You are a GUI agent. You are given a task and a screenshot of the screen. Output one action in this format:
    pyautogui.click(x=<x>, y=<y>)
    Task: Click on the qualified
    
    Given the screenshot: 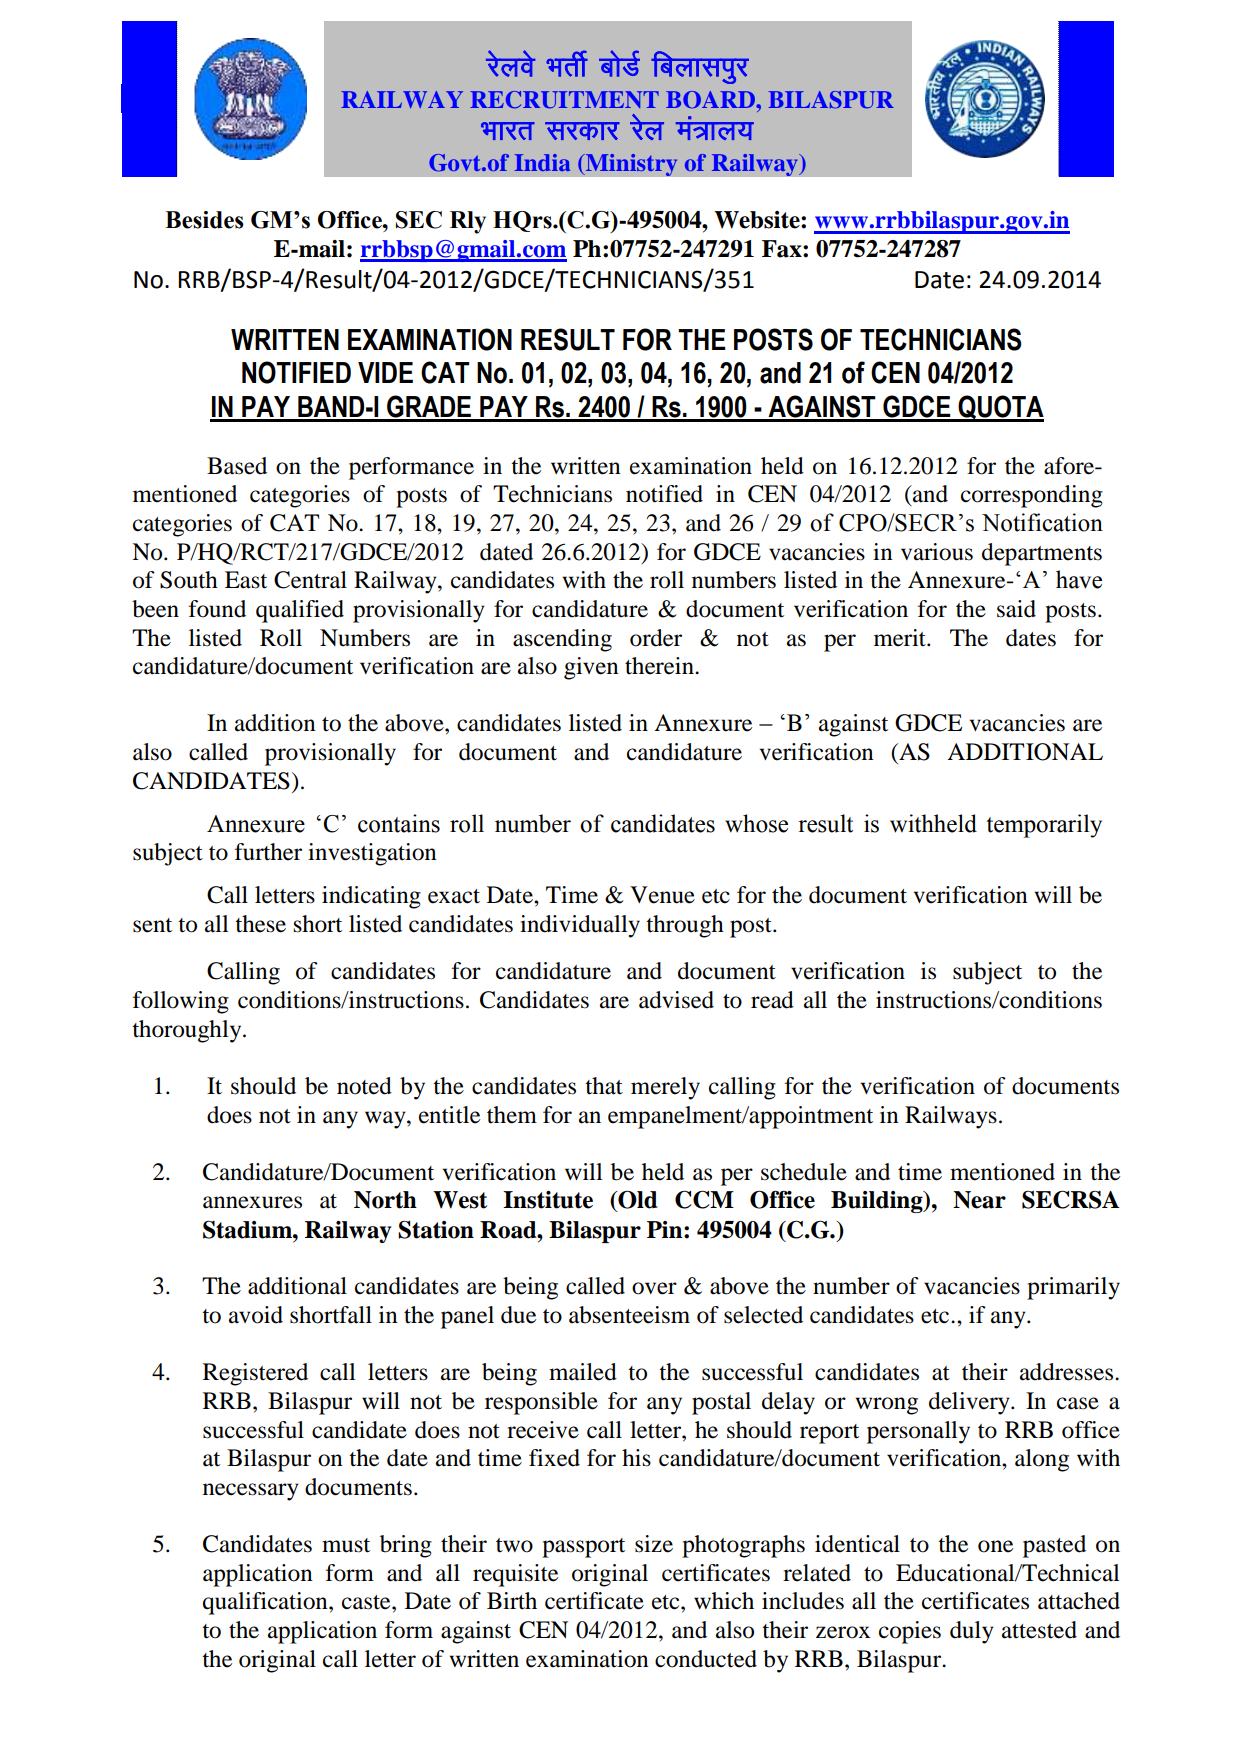 What is the action you would take?
    pyautogui.click(x=300, y=611)
